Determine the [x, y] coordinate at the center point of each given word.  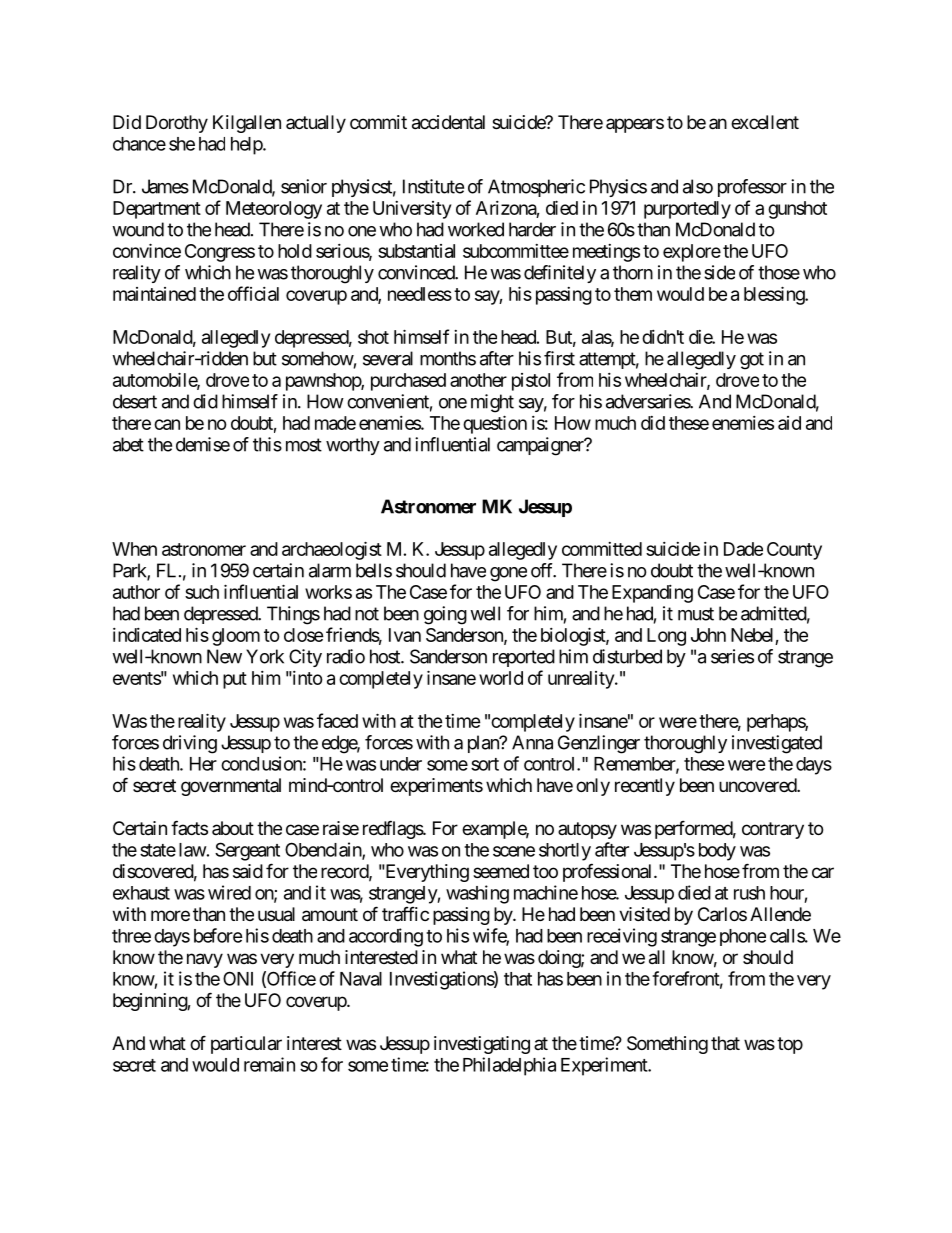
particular [246, 1045]
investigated [777, 744]
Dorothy [177, 124]
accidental [448, 122]
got [752, 361]
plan [484, 744]
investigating [482, 1045]
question [495, 424]
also [698, 186]
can [167, 424]
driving [190, 744]
